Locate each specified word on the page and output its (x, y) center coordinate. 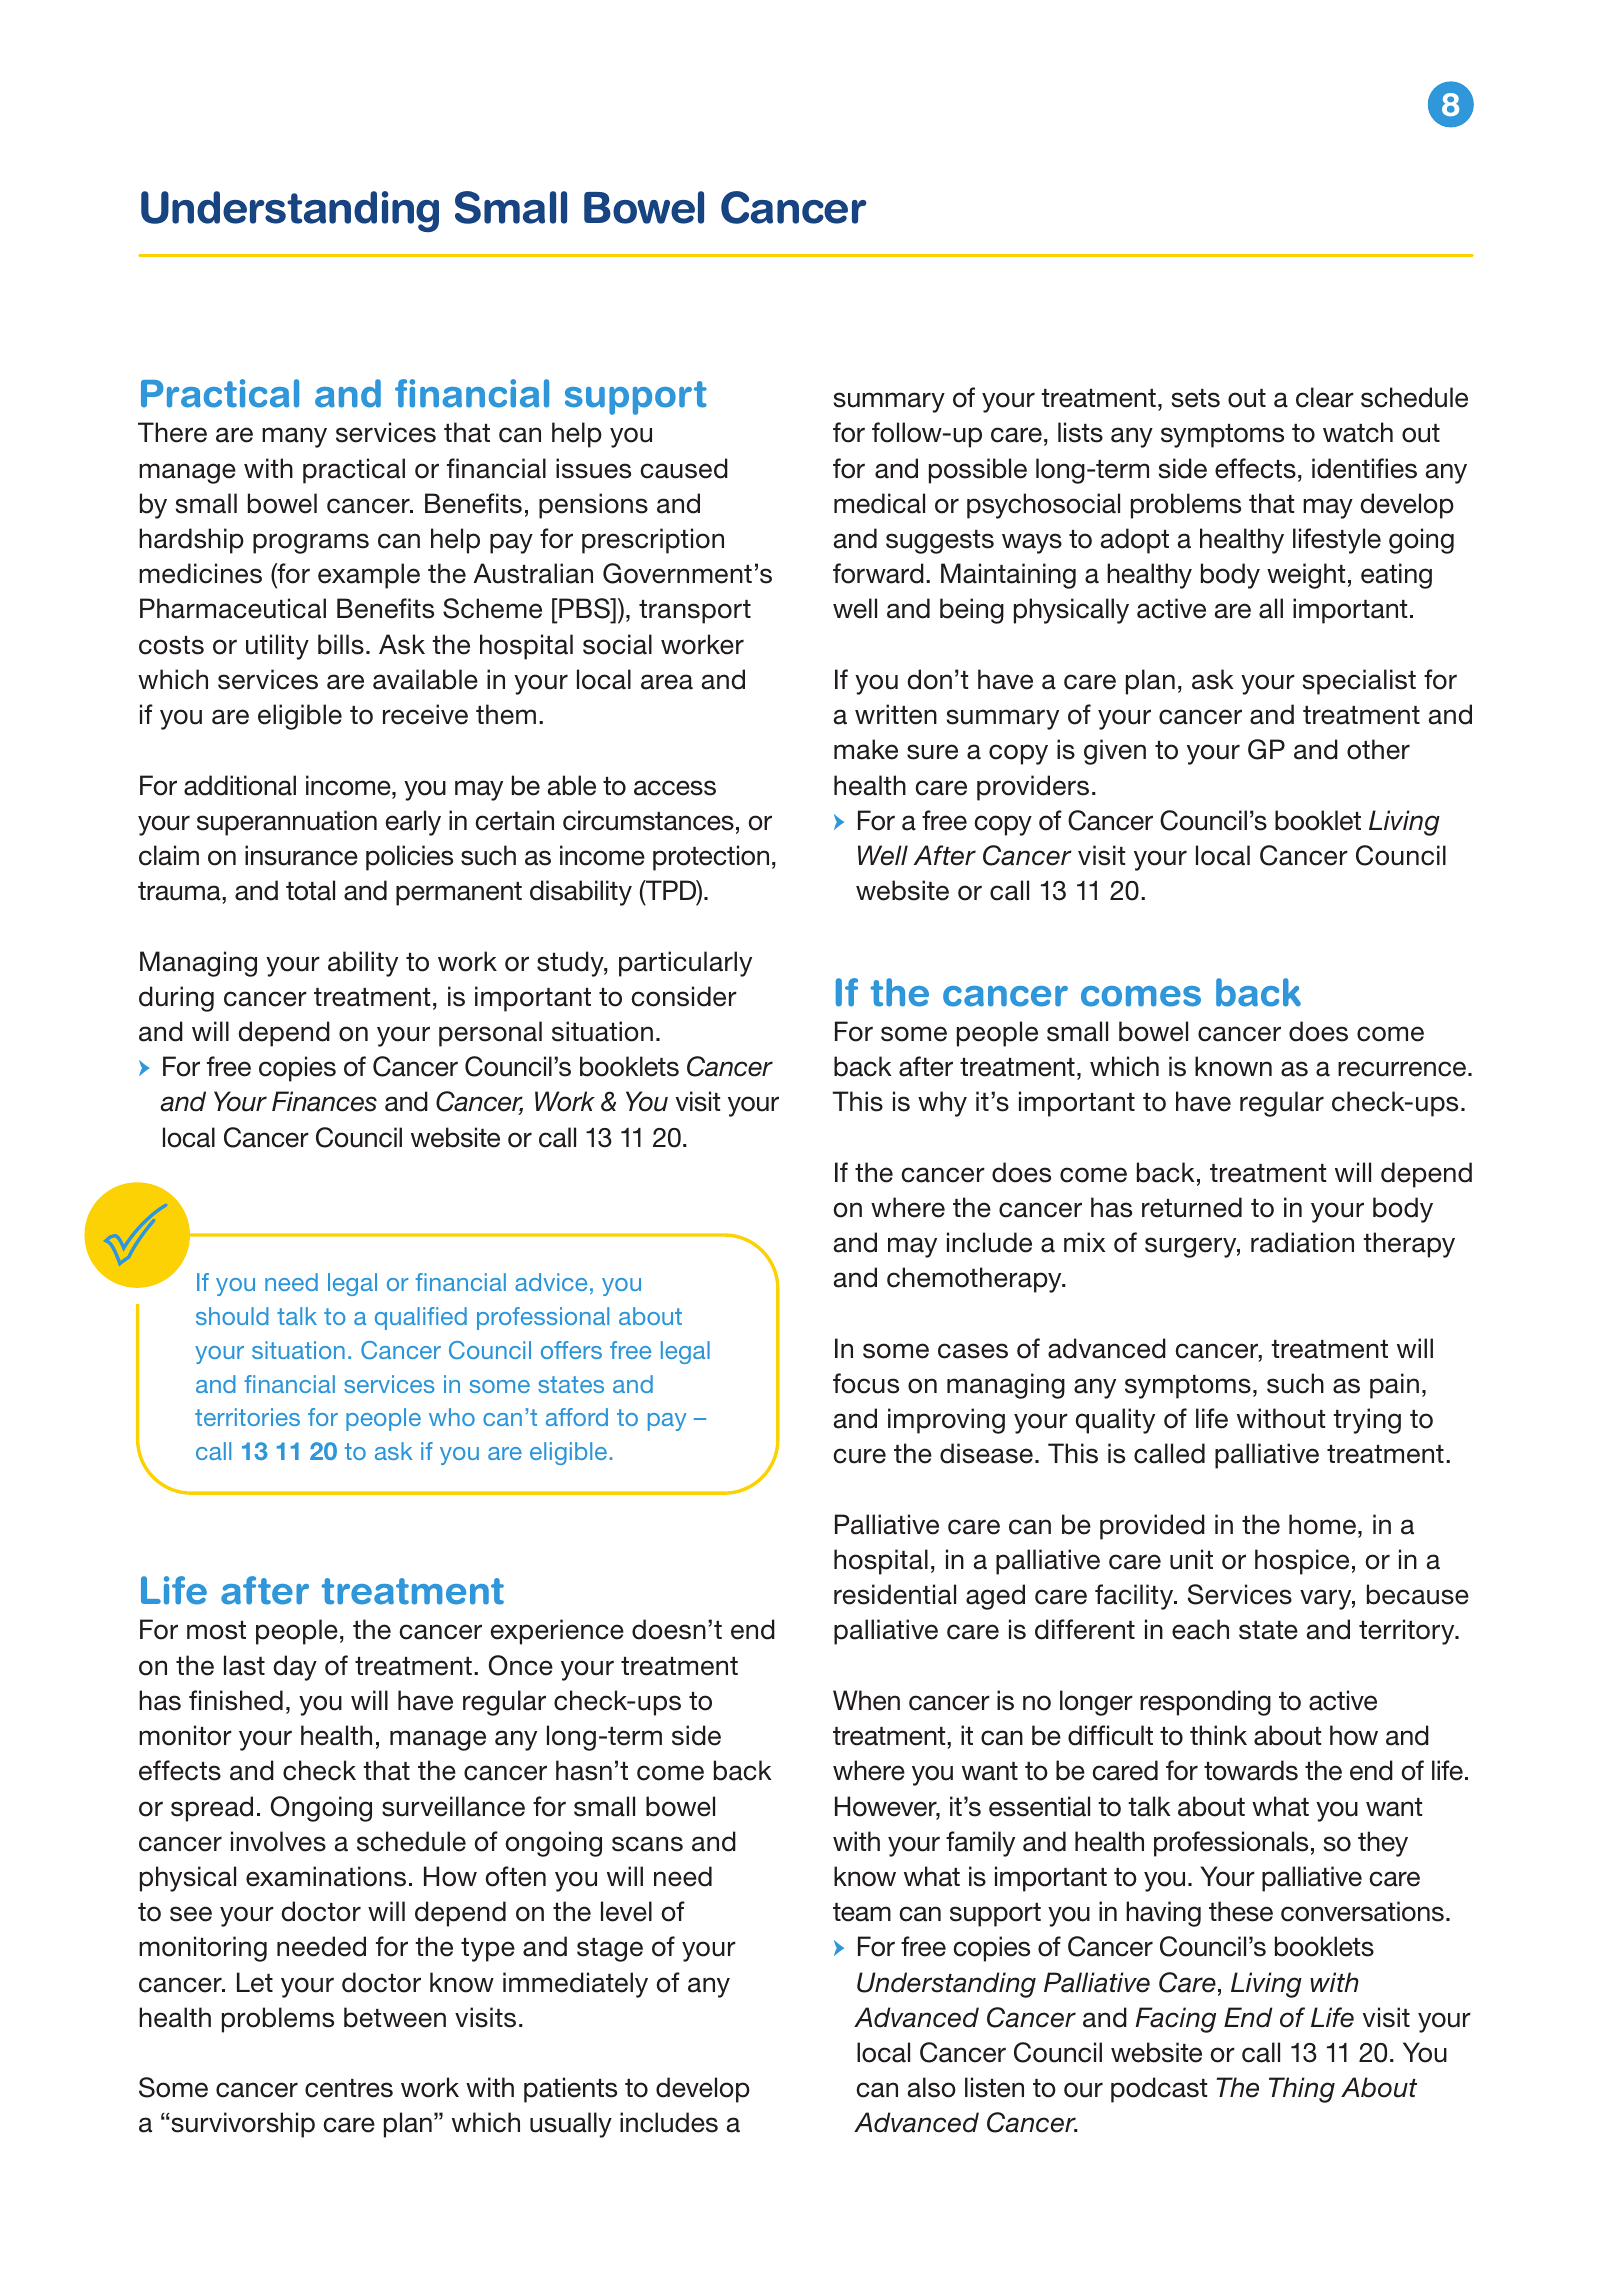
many (294, 437)
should (232, 1316)
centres (349, 2088)
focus (866, 1383)
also (931, 2087)
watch (1358, 432)
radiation (1302, 1242)
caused (684, 468)
